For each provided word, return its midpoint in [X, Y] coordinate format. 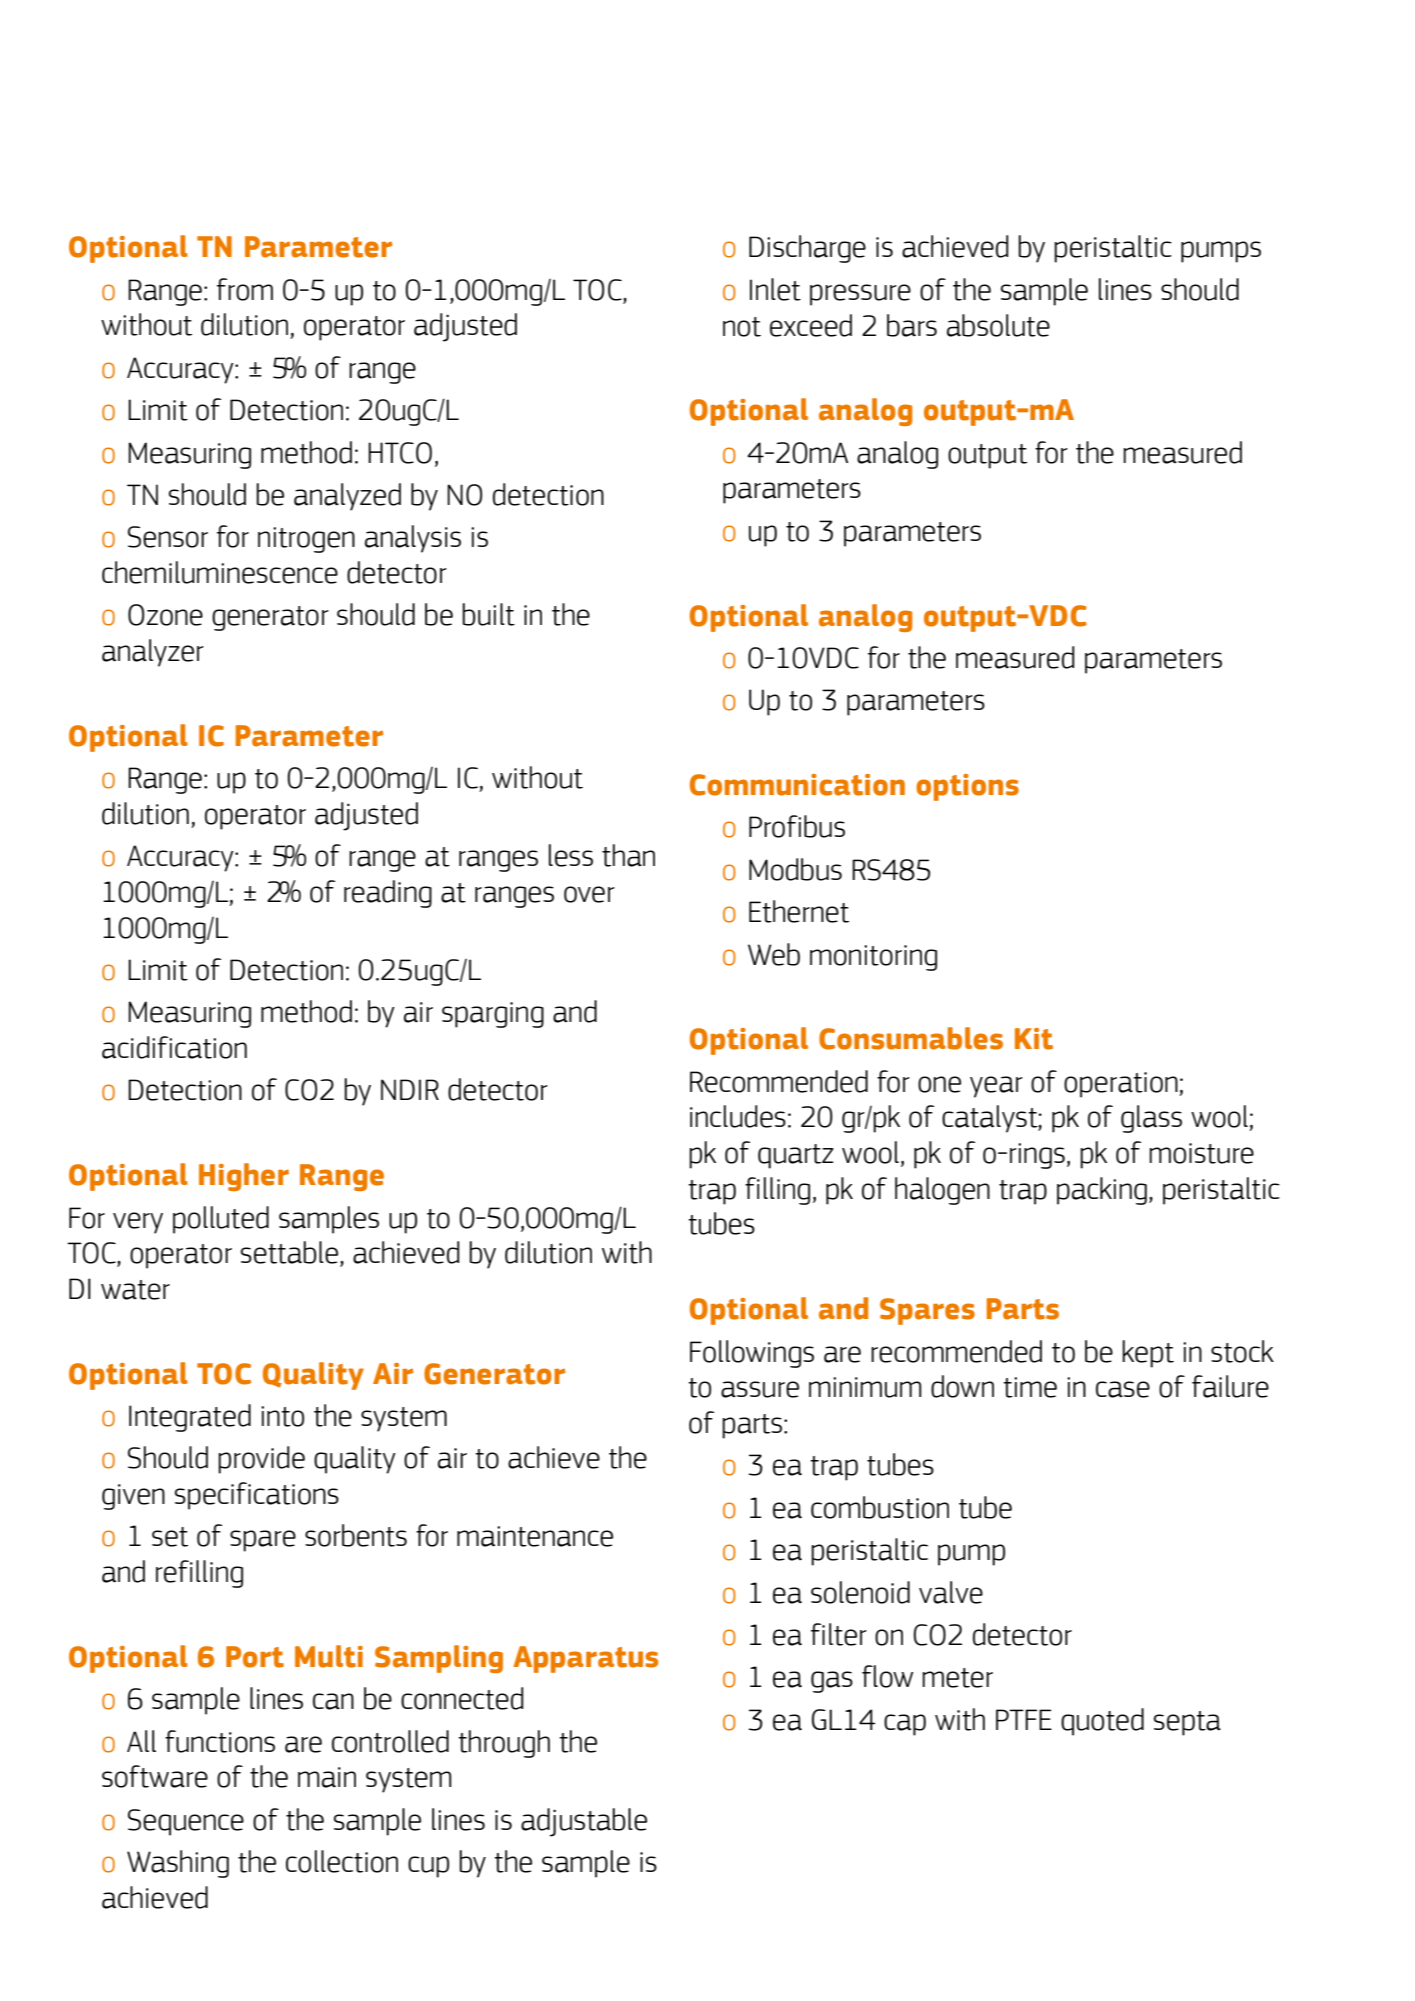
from [245, 289]
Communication [797, 785]
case [1123, 1389]
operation [1122, 1085]
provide [261, 1460]
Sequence [186, 1822]
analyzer [153, 653]
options [967, 787]
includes [738, 1116]
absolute [998, 325]
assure [760, 1389]
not [742, 327]
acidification [174, 1047]
